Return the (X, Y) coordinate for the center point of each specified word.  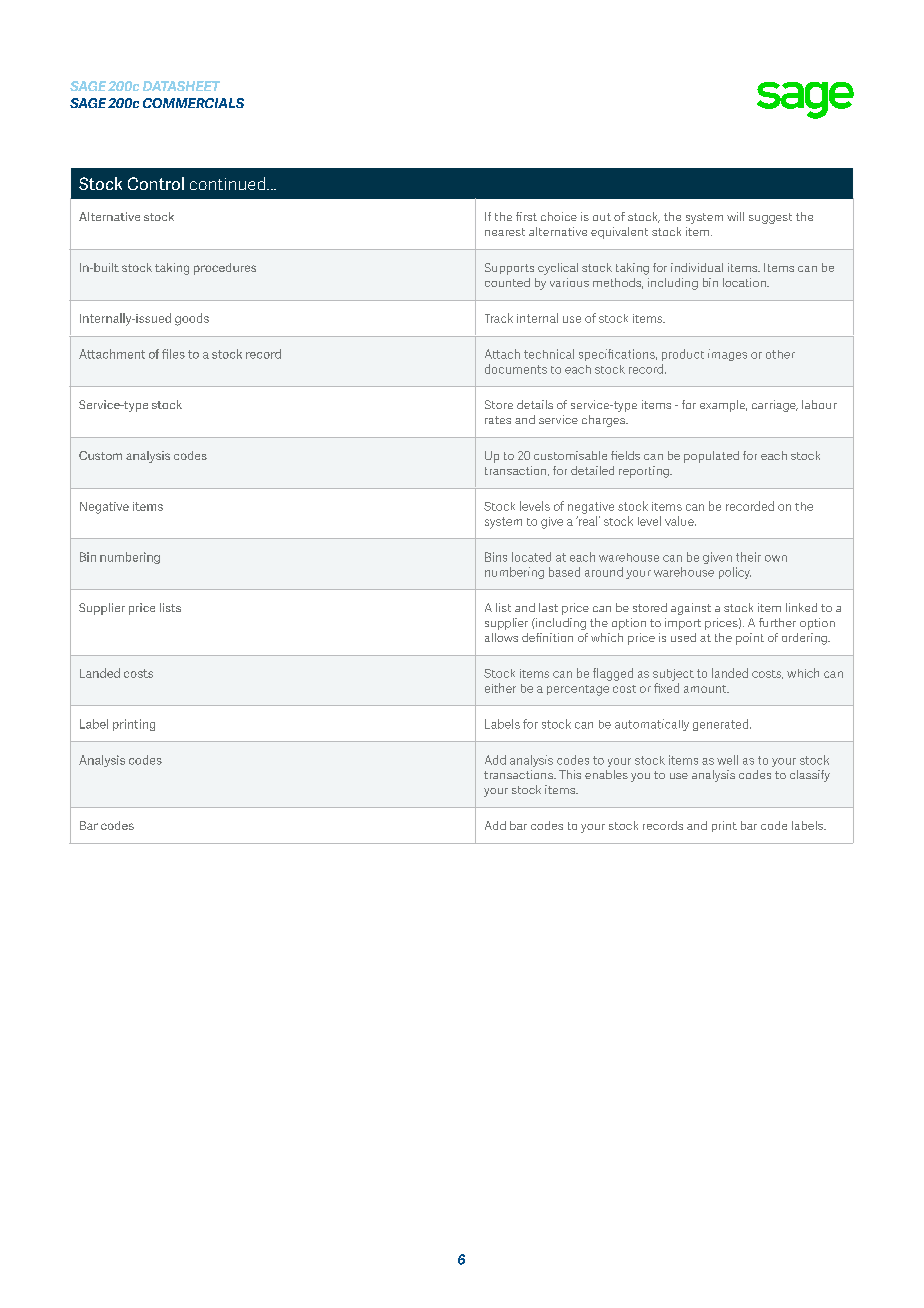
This (570, 774)
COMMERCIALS (193, 103)
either (500, 688)
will (735, 216)
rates (498, 420)
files (173, 354)
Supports (509, 269)
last (548, 607)
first (526, 216)
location (745, 282)
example (723, 406)
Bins (496, 557)
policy (735, 573)
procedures (225, 269)
